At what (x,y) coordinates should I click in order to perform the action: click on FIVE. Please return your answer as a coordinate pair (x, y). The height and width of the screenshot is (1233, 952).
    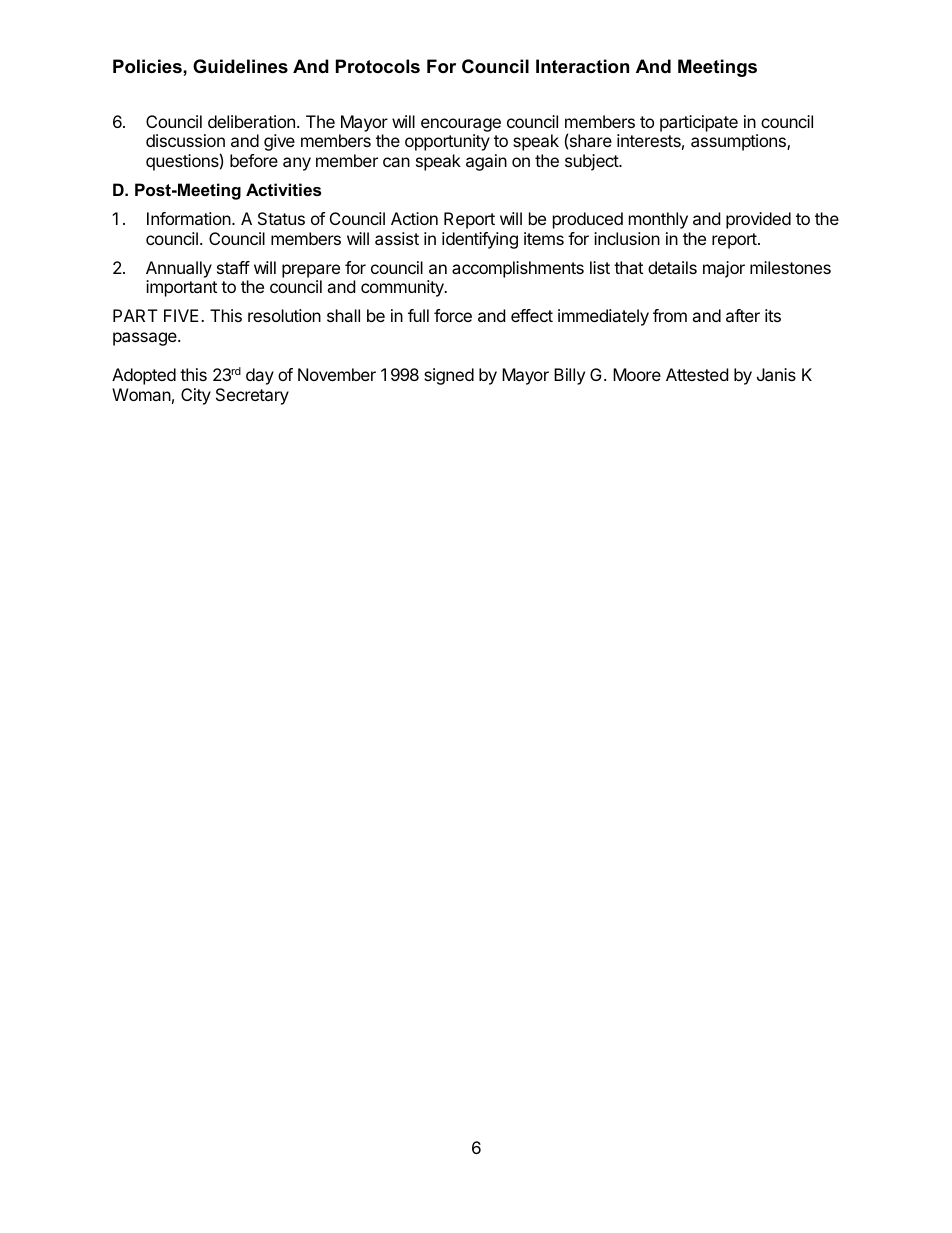
    Looking at the image, I should click on (183, 315).
